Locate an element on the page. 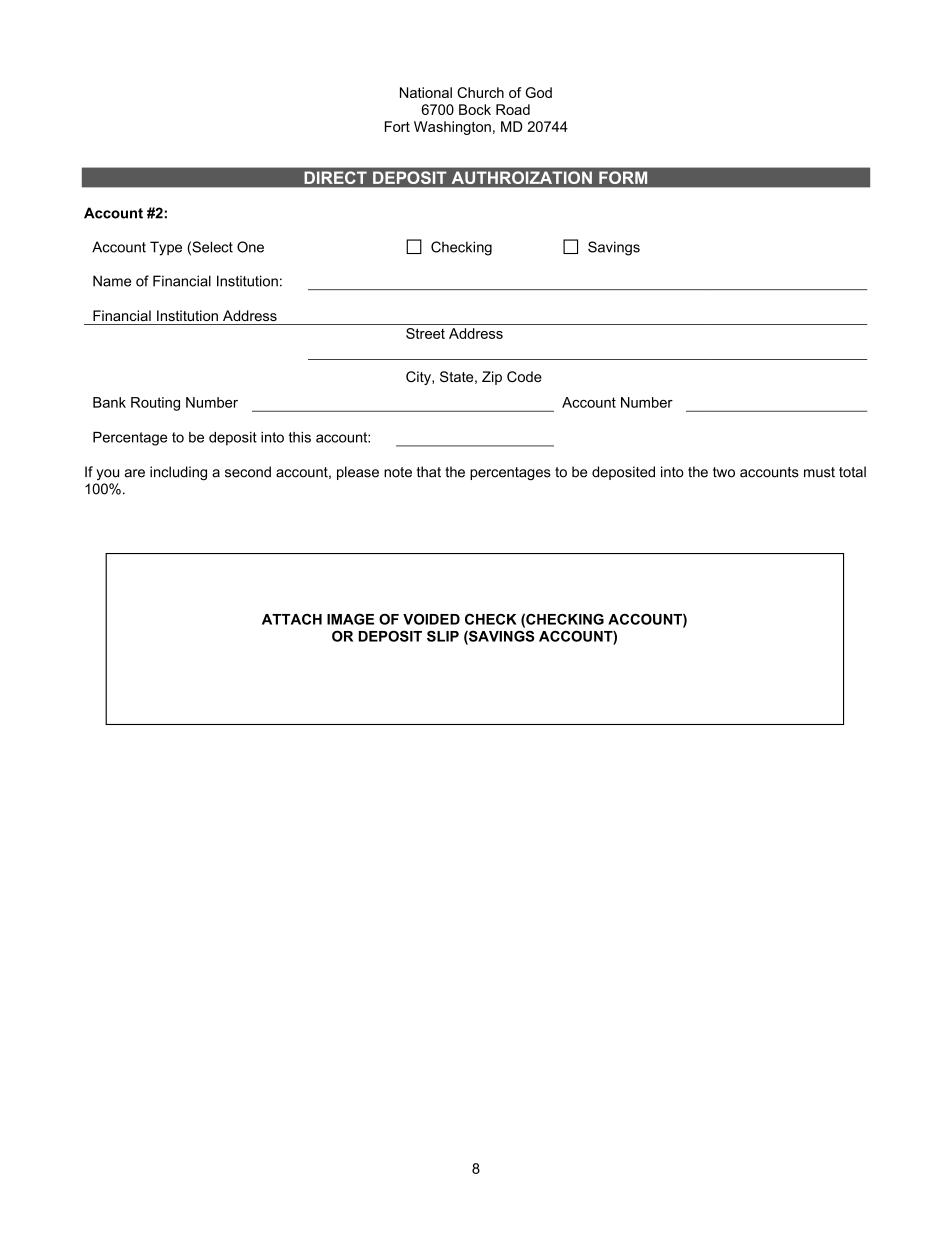 This image has width=952, height=1233. ATTACH is located at coordinates (292, 619).
